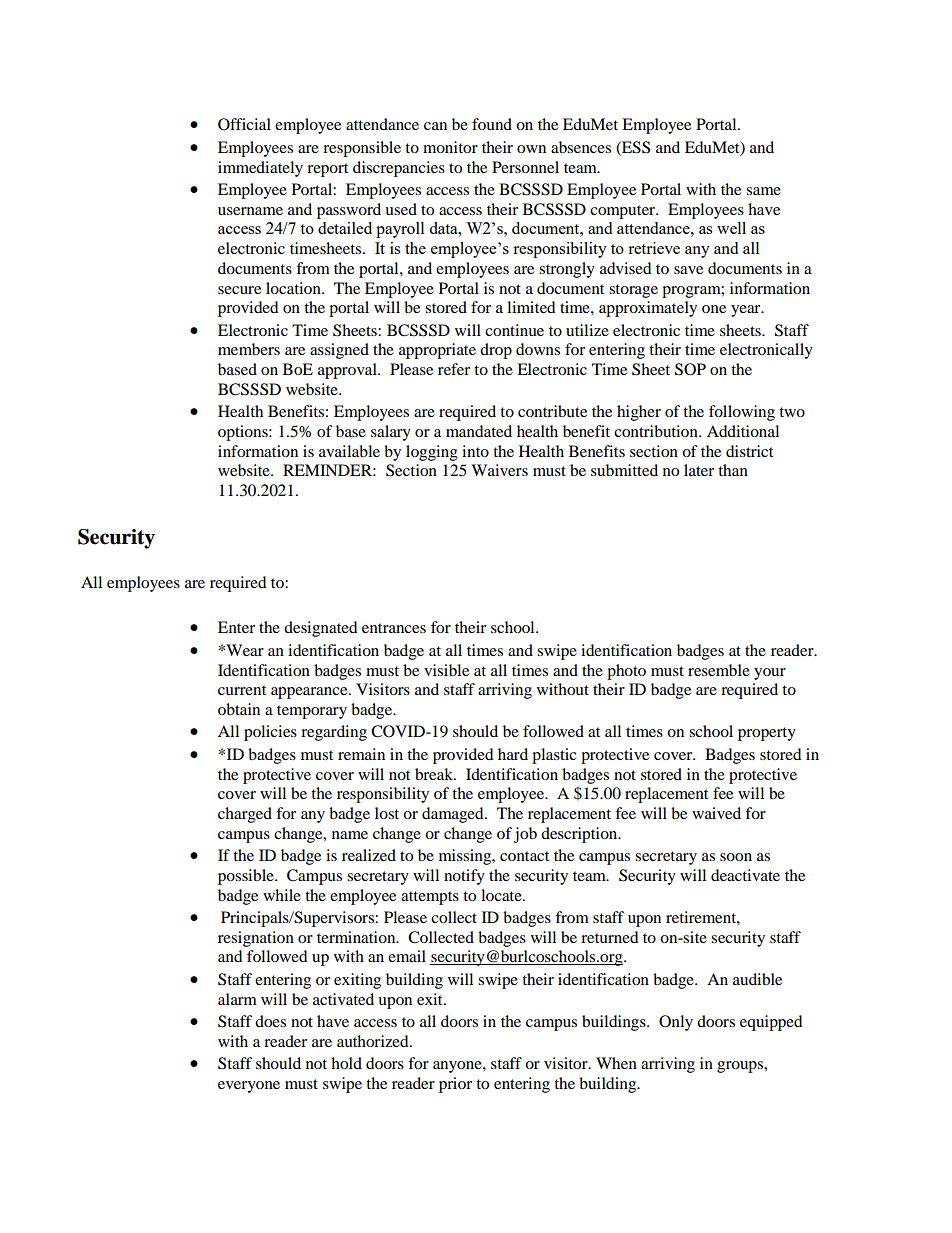  I want to click on than, so click(733, 470).
